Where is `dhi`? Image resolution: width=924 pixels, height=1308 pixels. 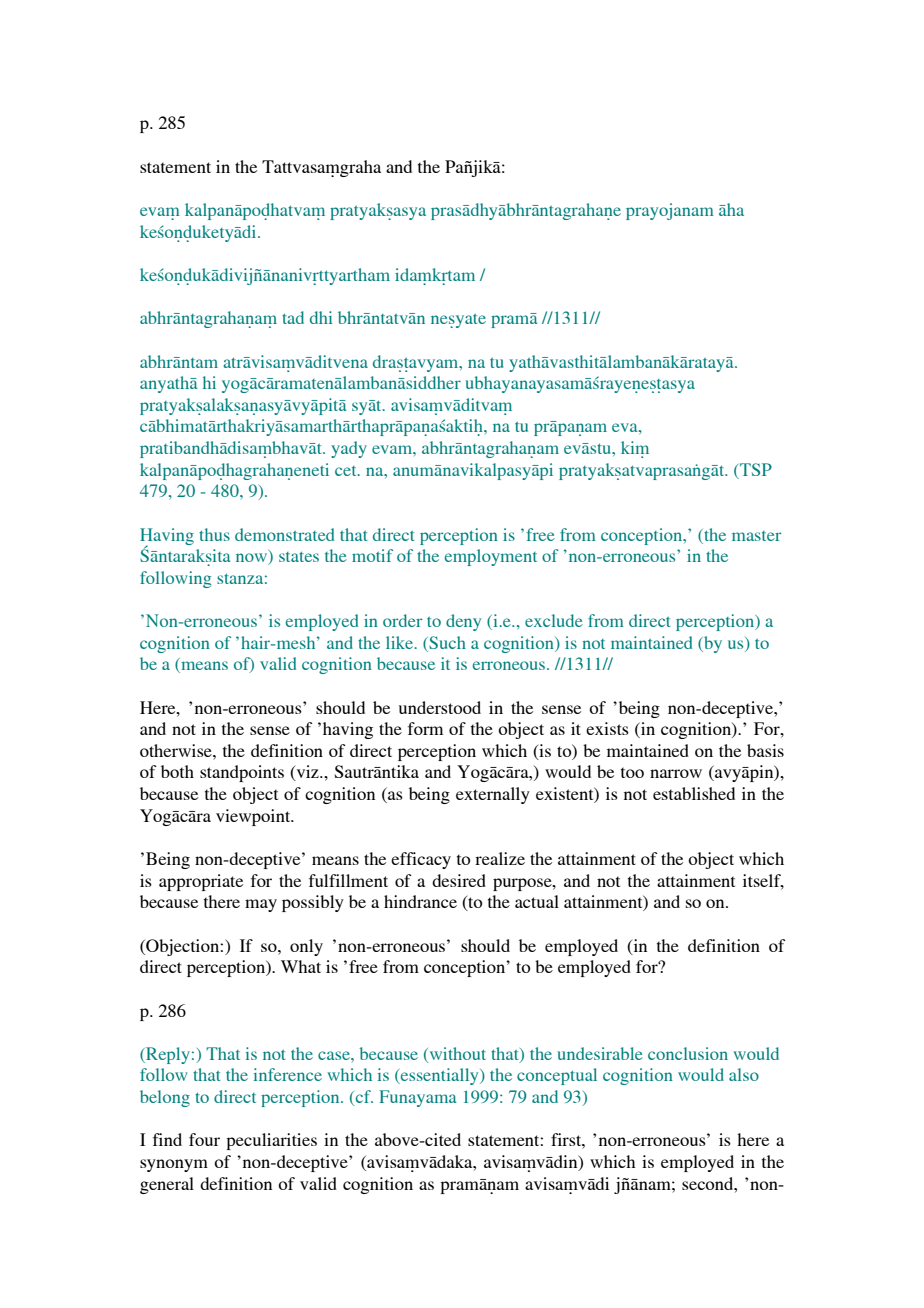 dhi is located at coordinates (321, 317).
